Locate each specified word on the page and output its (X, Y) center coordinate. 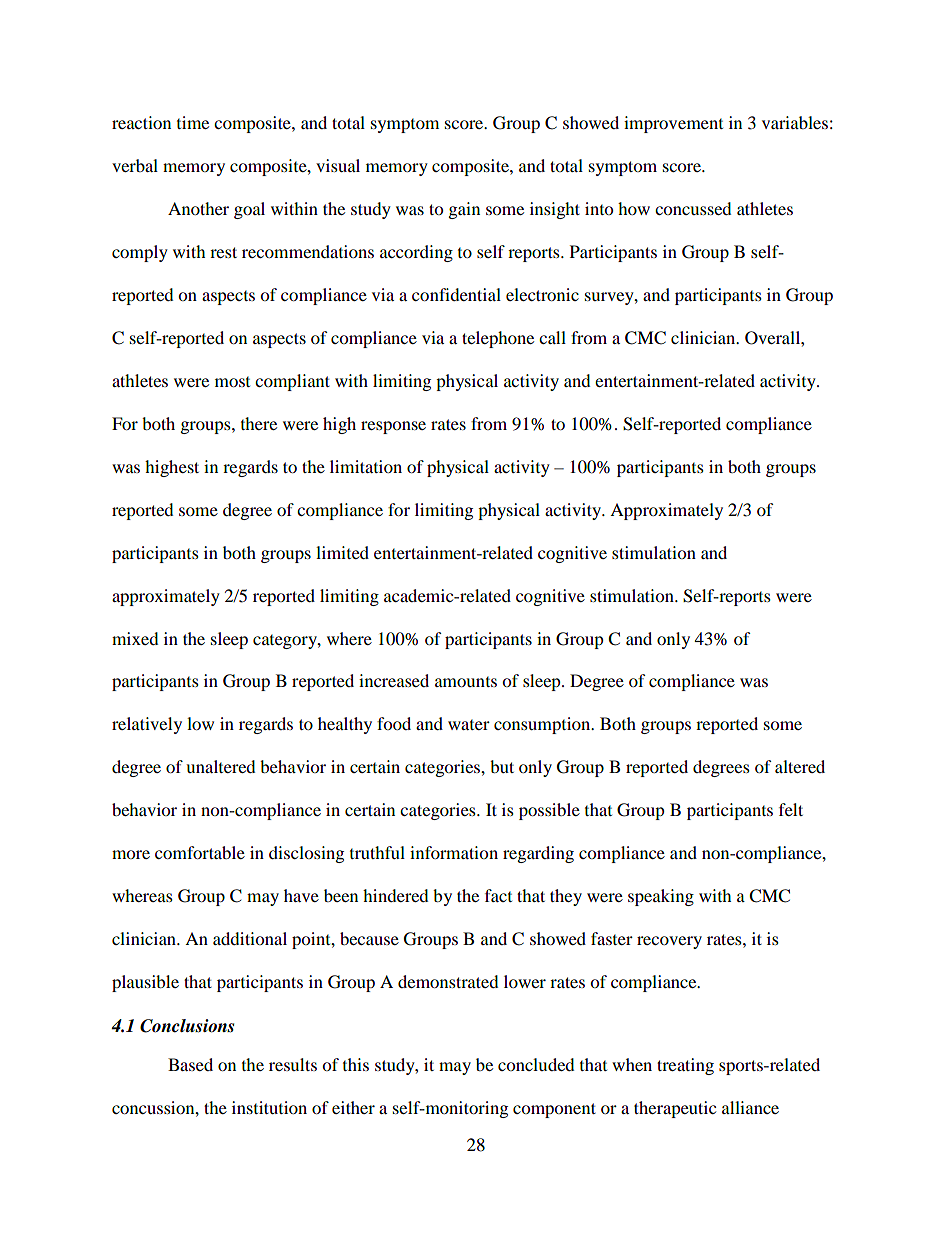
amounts (466, 681)
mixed (135, 638)
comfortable (200, 852)
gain (464, 210)
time (193, 122)
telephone (498, 339)
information (454, 852)
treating (685, 1066)
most (232, 381)
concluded (536, 1064)
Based (190, 1064)
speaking (661, 897)
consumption (543, 725)
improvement (673, 124)
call (552, 337)
